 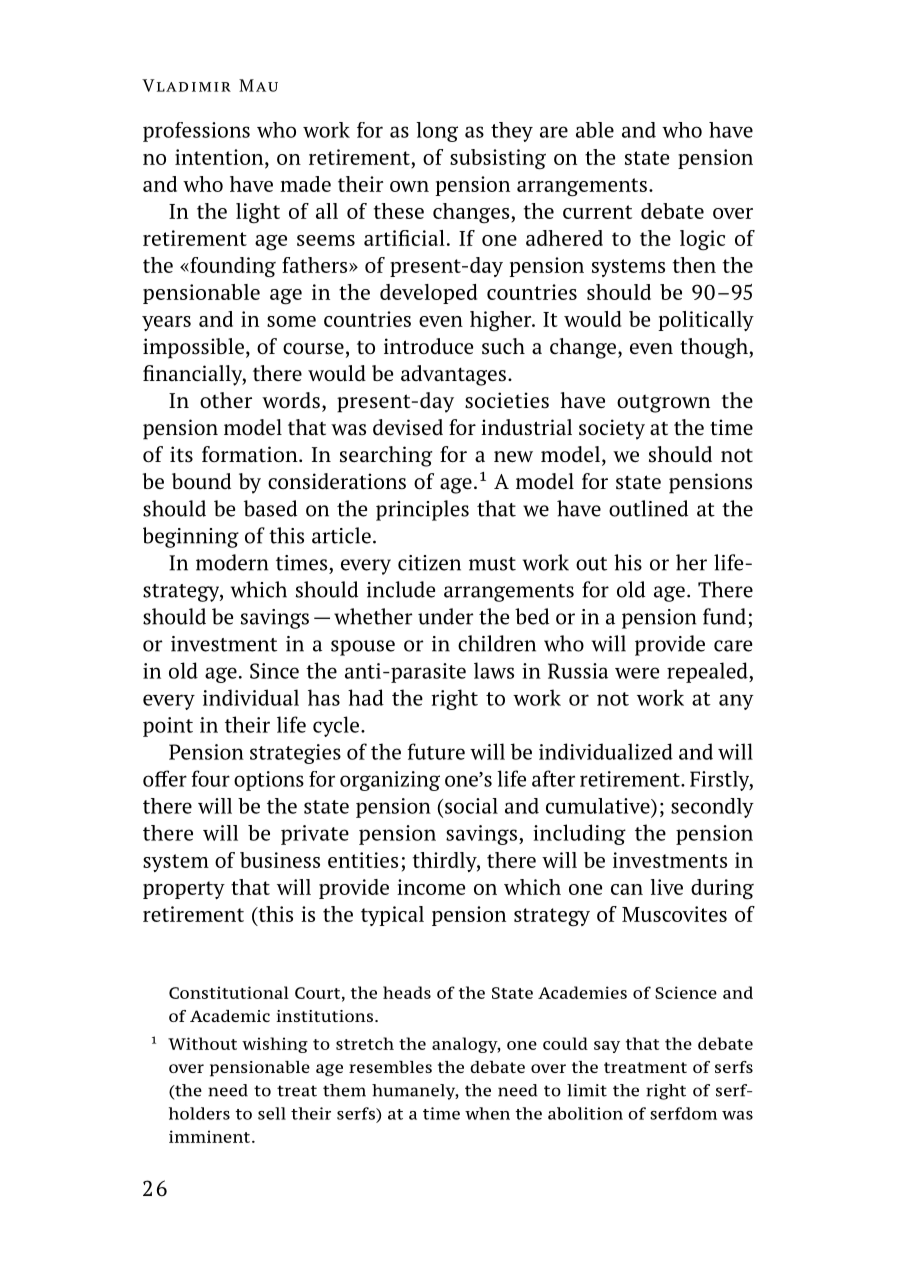 I want to click on under, so click(x=445, y=616).
